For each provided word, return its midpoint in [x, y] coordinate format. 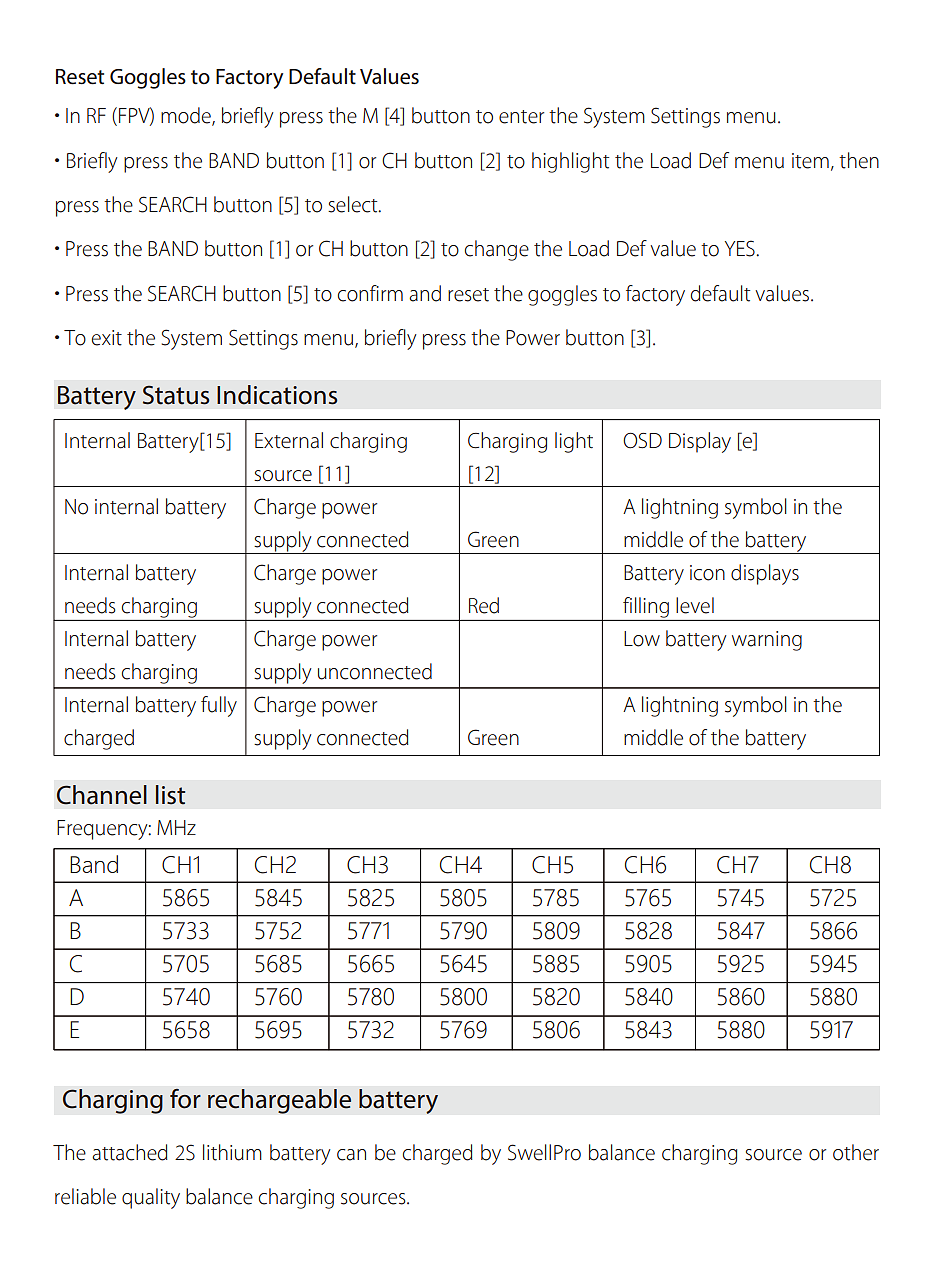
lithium [232, 1152]
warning [767, 641]
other [856, 1152]
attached [130, 1152]
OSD [642, 440]
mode [187, 116]
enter [521, 117]
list [170, 795]
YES [741, 248]
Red [484, 605]
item [810, 161]
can [351, 1155]
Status [176, 395]
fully [219, 706]
